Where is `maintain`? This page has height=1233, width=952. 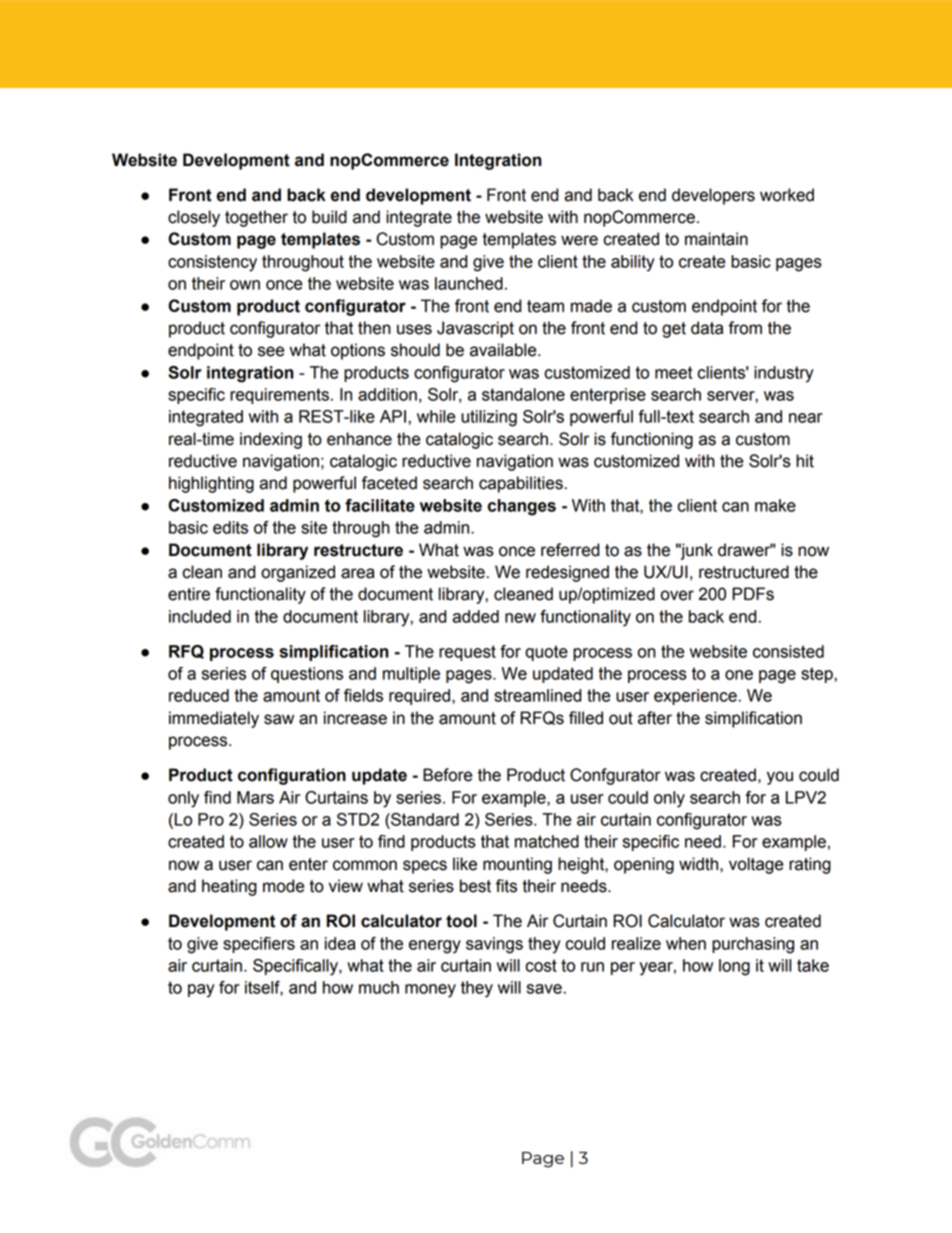
maintain is located at coordinates (716, 239).
